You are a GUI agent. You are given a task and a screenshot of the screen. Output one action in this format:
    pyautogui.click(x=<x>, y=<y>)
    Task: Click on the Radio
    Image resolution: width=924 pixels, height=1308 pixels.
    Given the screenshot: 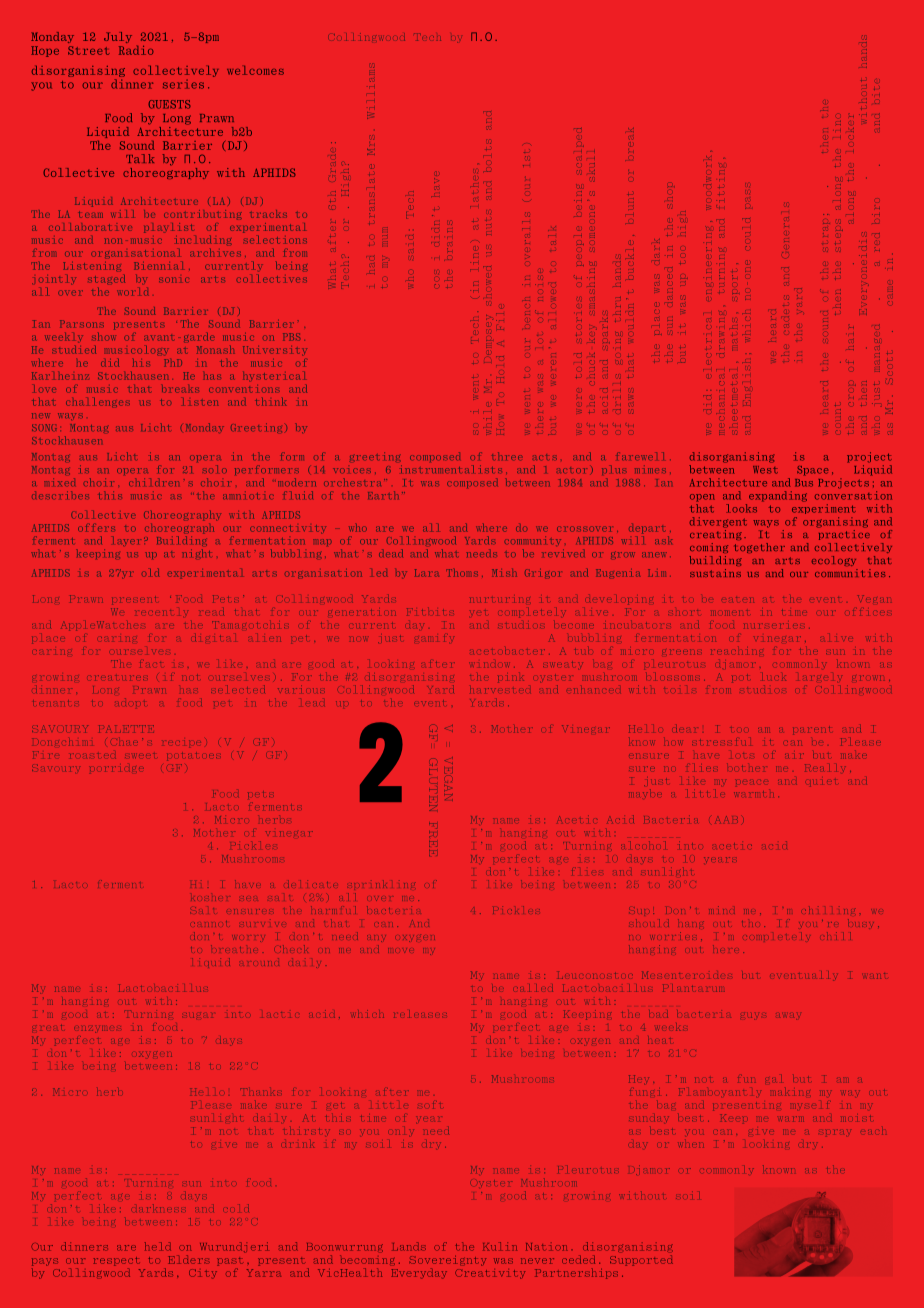 What is the action you would take?
    pyautogui.click(x=136, y=50)
